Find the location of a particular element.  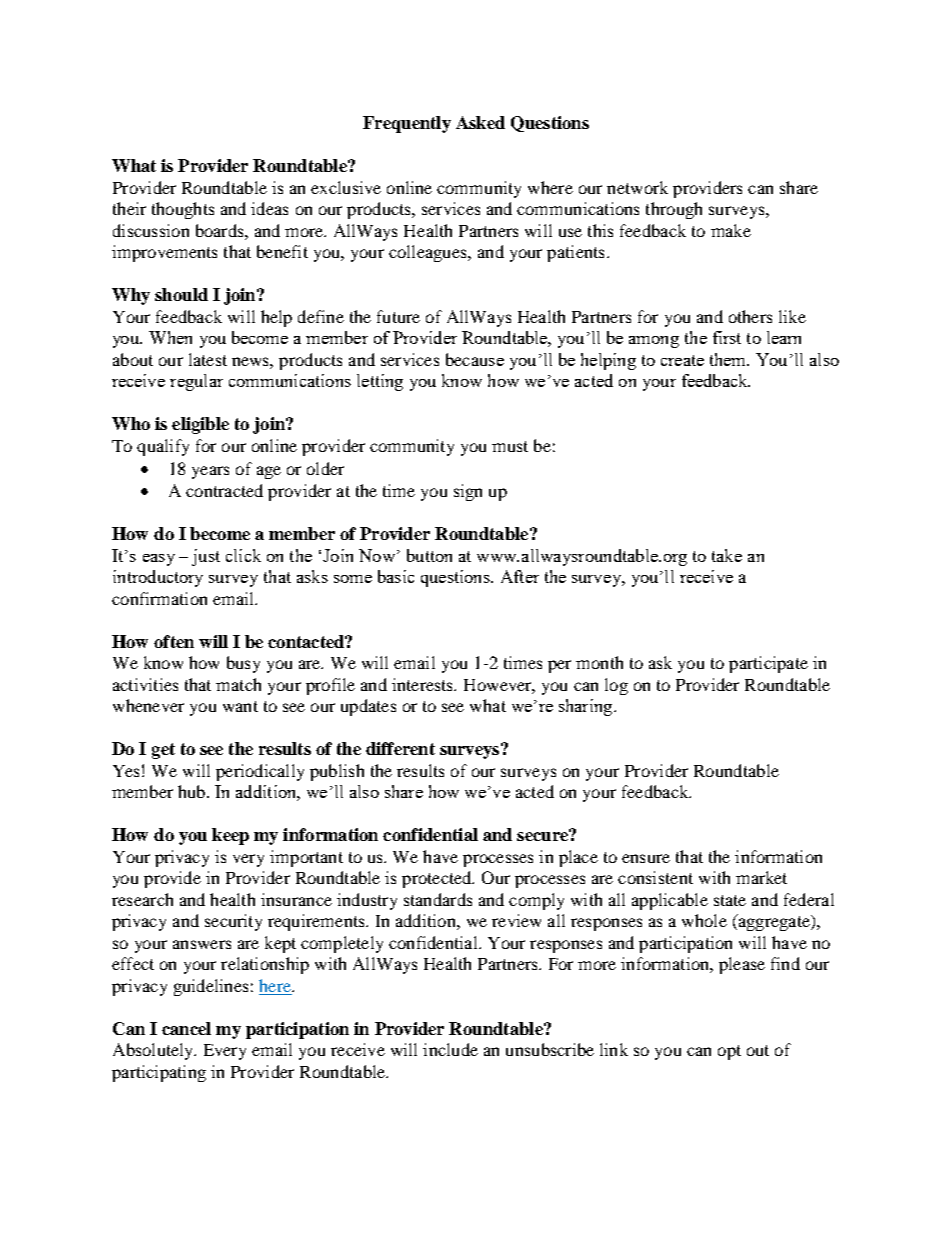

cancel is located at coordinates (186, 1028).
